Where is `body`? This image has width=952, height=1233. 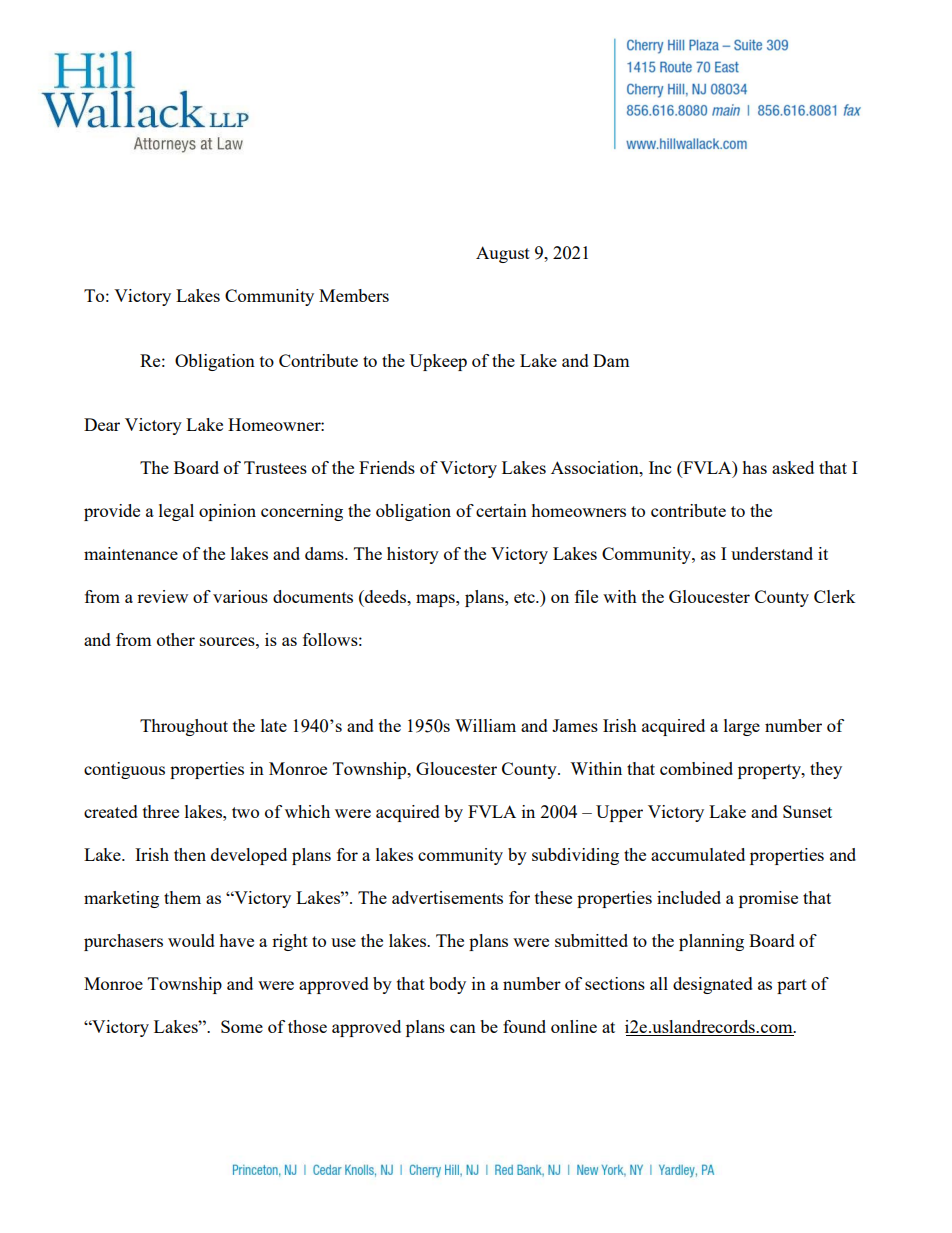 body is located at coordinates (447, 985).
